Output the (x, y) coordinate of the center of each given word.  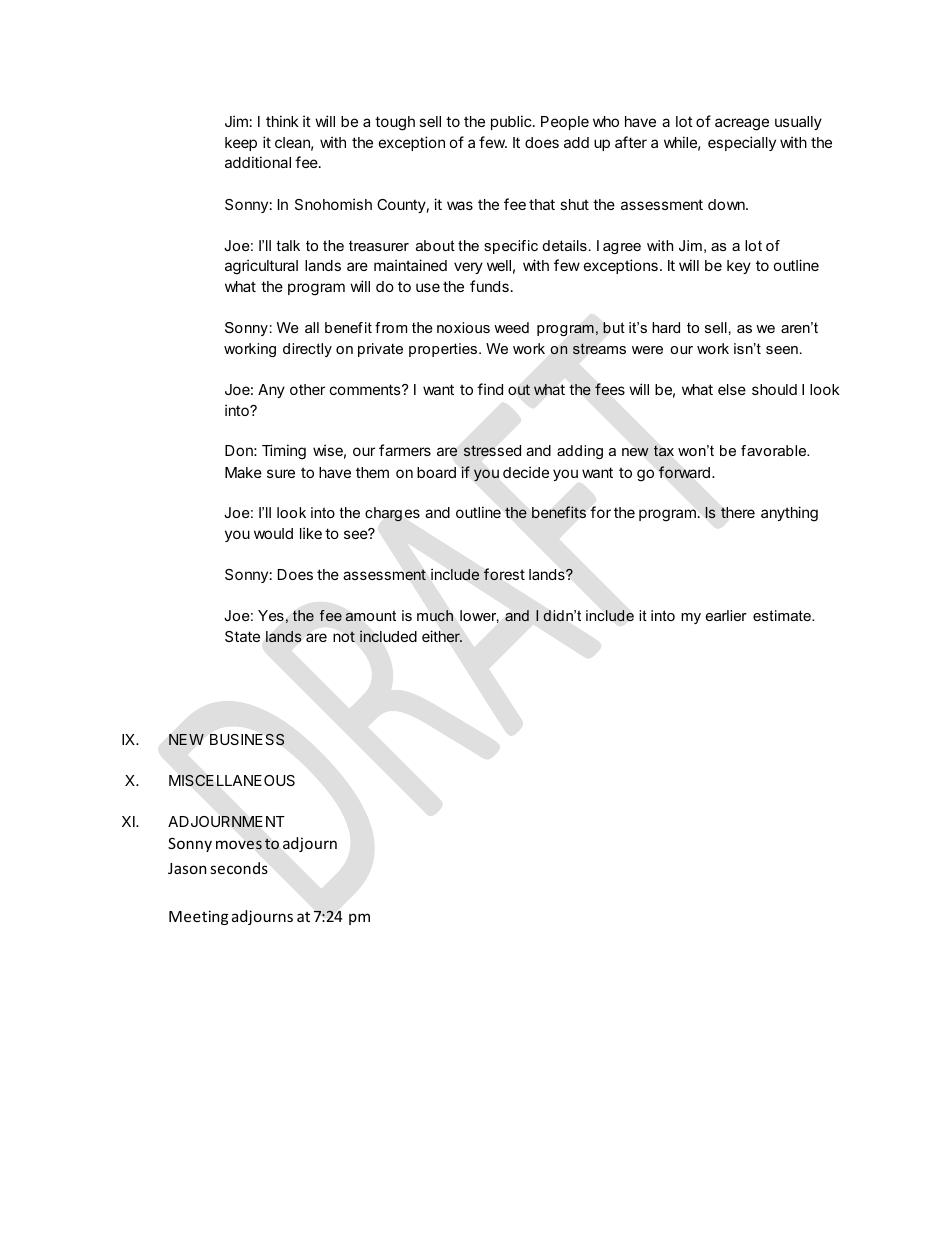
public (511, 122)
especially (742, 143)
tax (664, 451)
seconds (239, 868)
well (499, 265)
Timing (284, 452)
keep (241, 144)
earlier (726, 615)
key (739, 267)
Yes (271, 615)
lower (479, 616)
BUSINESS (247, 739)
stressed (492, 451)
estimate (783, 615)
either (442, 636)
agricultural (261, 267)
